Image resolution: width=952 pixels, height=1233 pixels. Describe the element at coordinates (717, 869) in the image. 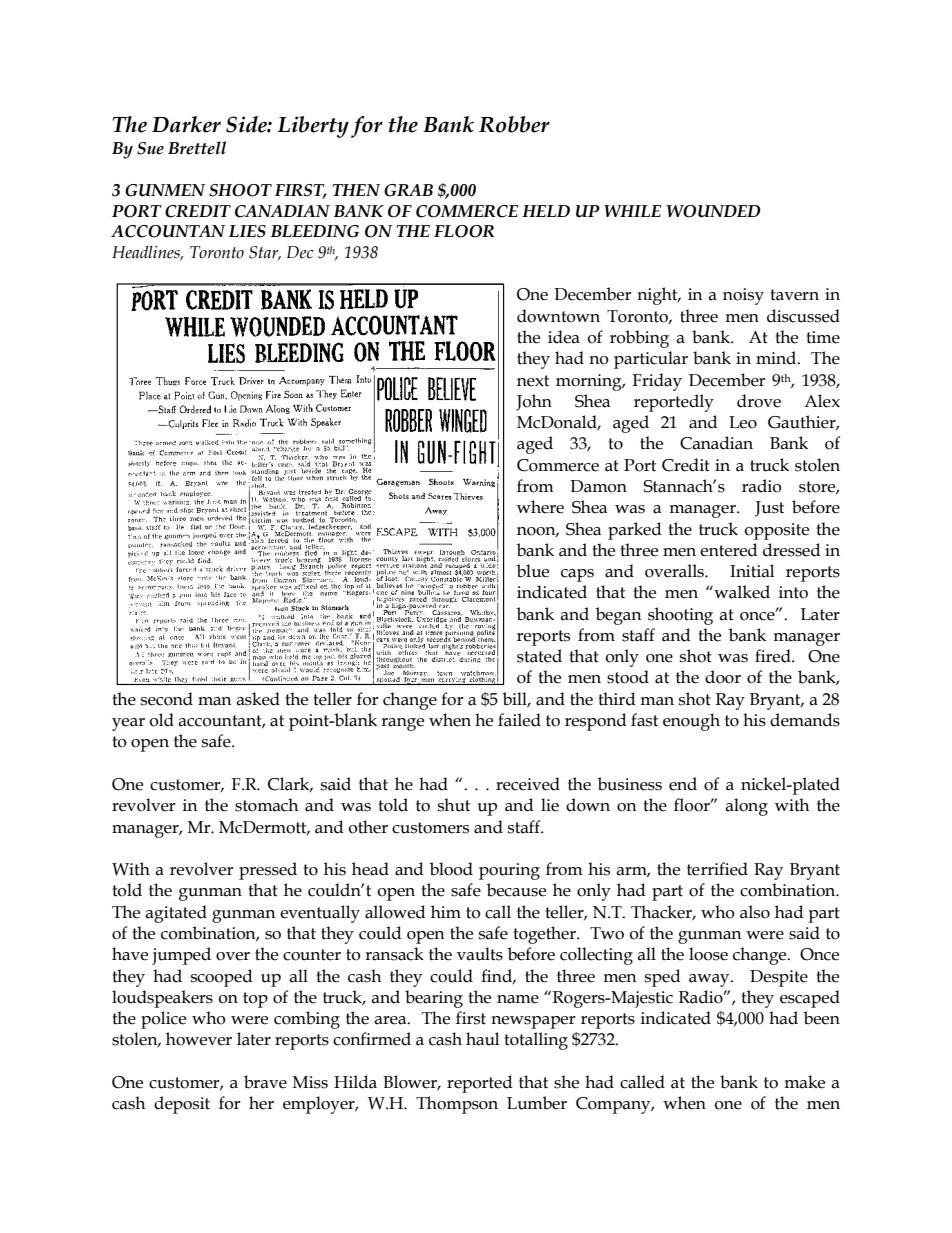

I see `terrified` at that location.
